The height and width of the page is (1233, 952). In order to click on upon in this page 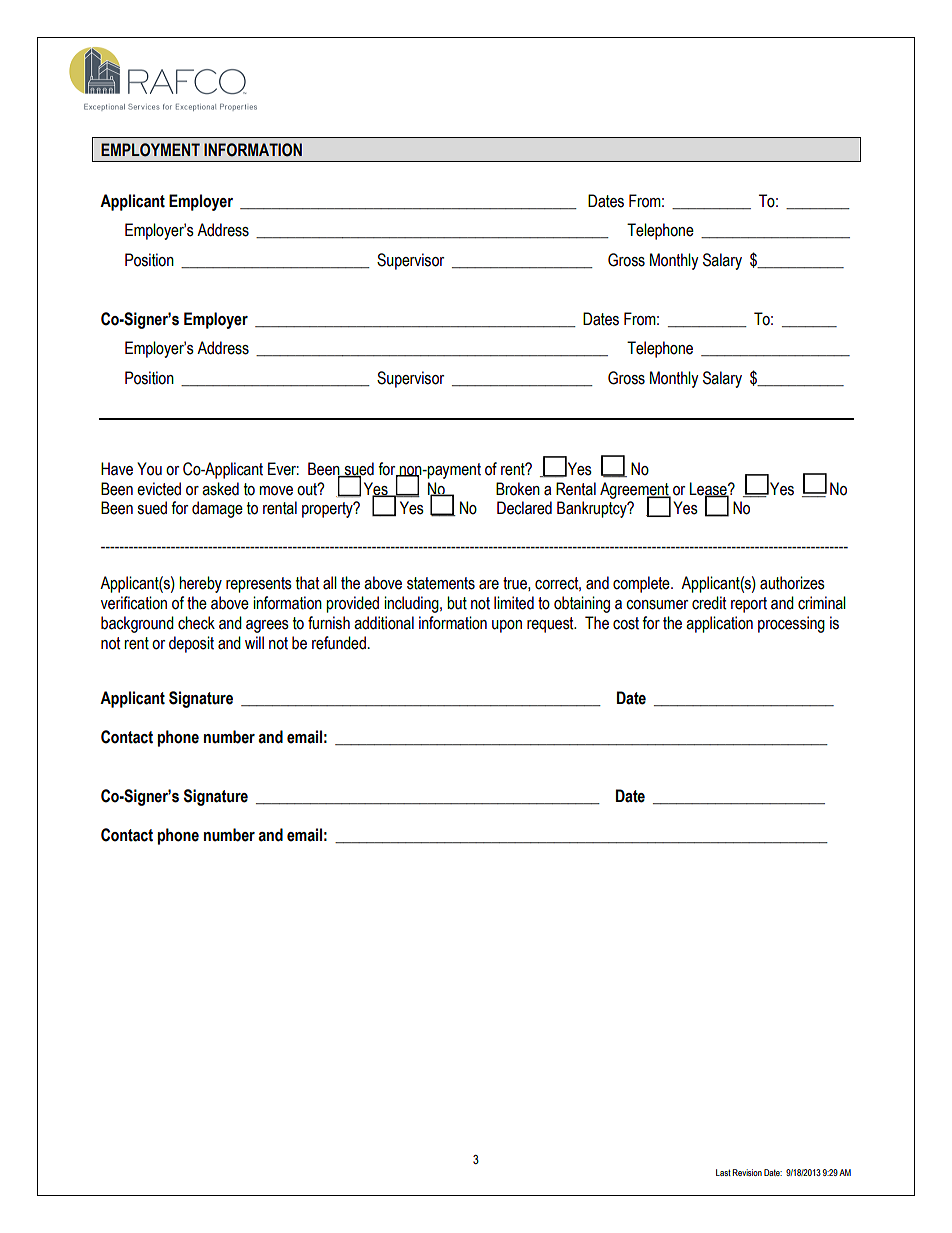, I will do `click(507, 626)`.
